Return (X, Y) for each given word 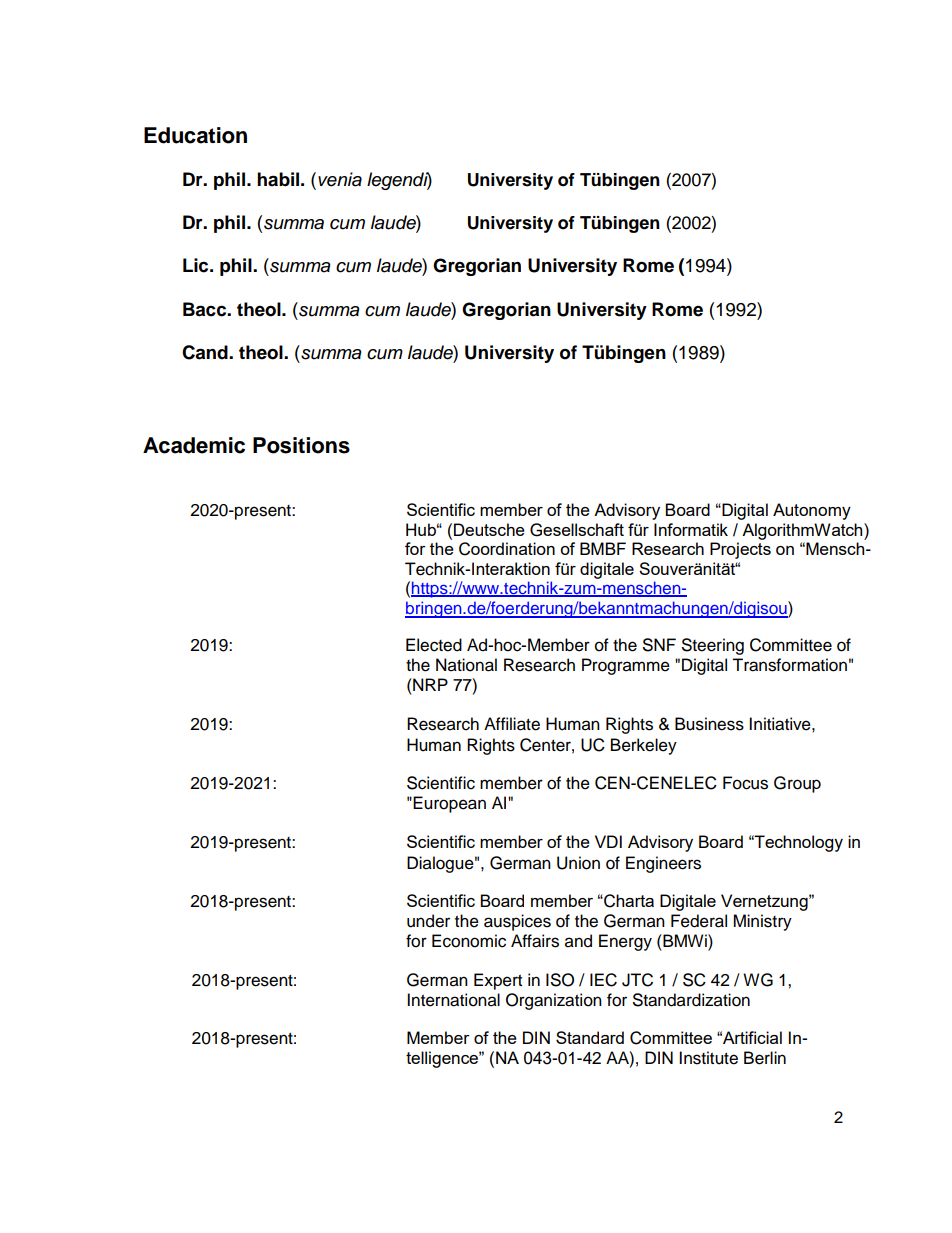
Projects (740, 550)
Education (195, 135)
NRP (429, 684)
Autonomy (812, 511)
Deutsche (489, 529)
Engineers (663, 864)
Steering (713, 646)
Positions (301, 445)
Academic (194, 445)
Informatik (691, 529)
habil (278, 179)
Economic (469, 941)
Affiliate (512, 724)
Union (578, 863)
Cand (206, 352)
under (428, 921)
